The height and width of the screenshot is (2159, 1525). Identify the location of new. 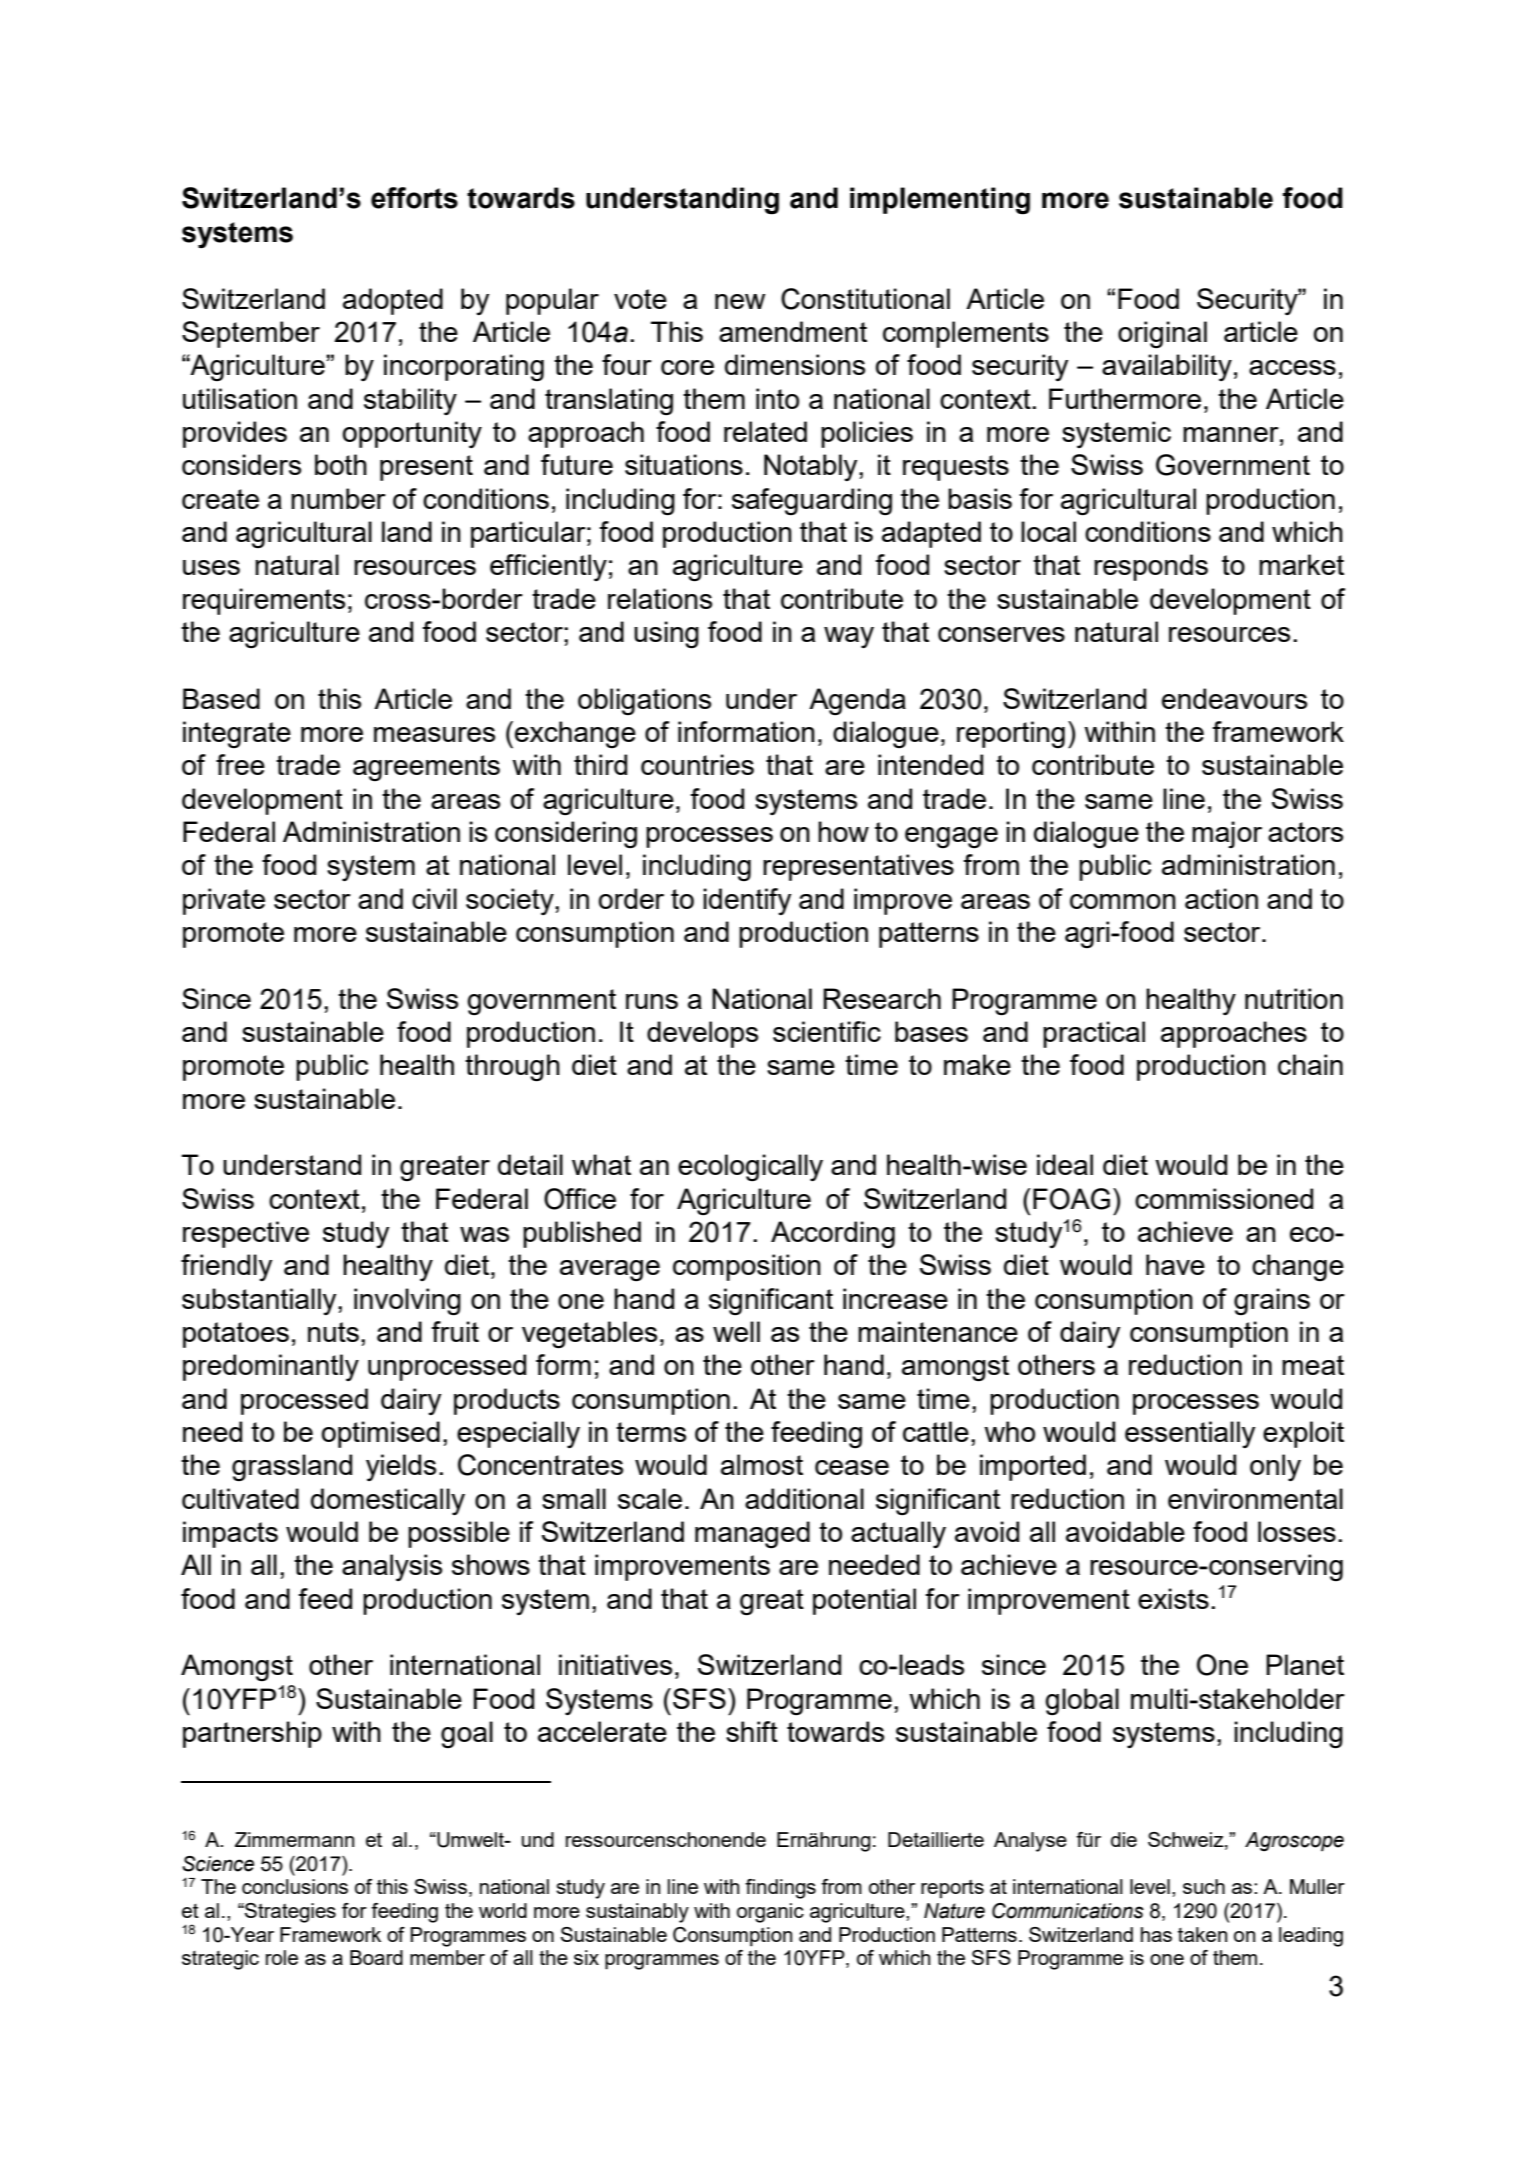
(740, 301).
